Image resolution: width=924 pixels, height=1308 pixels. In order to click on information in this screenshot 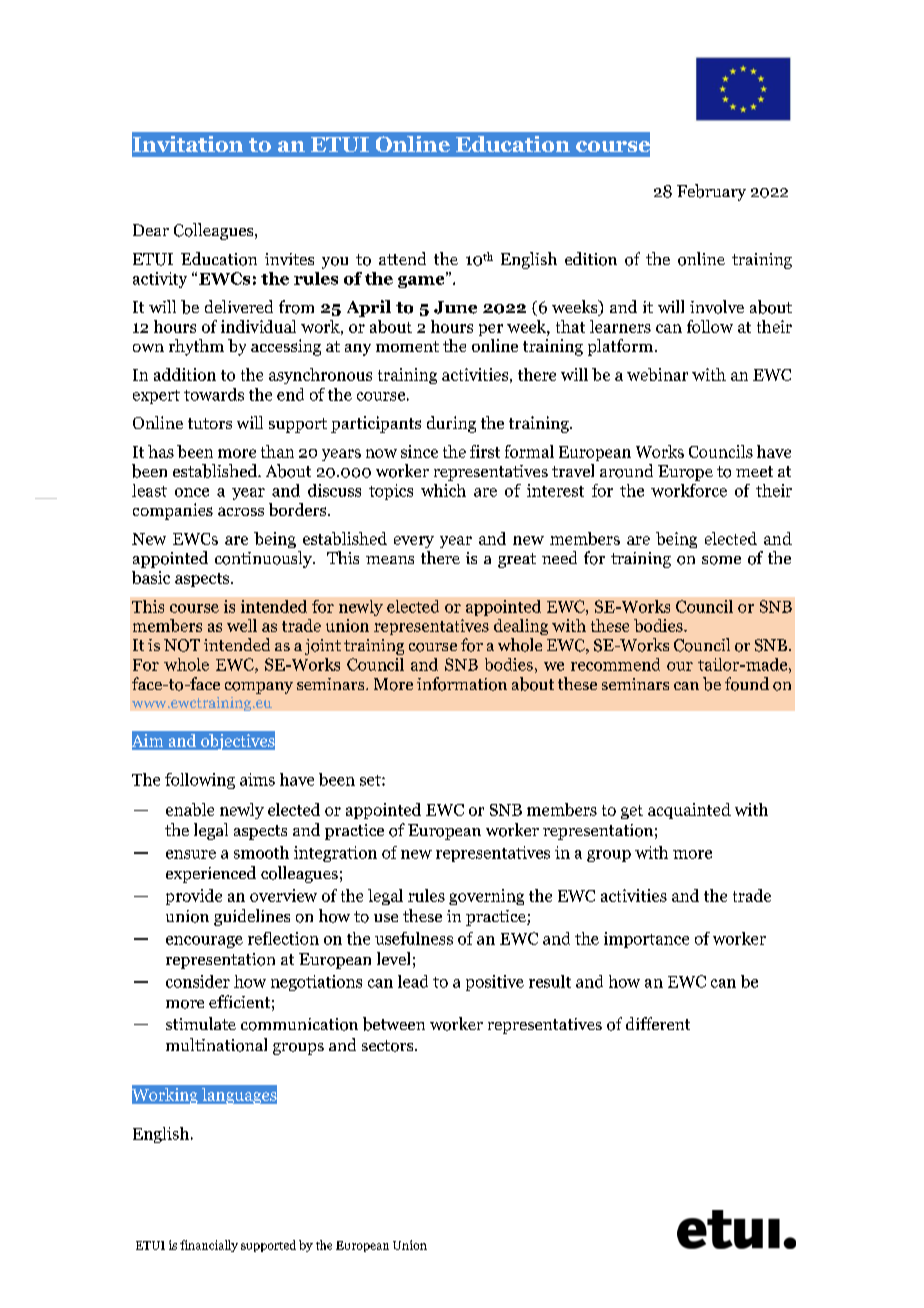, I will do `click(462, 684)`.
